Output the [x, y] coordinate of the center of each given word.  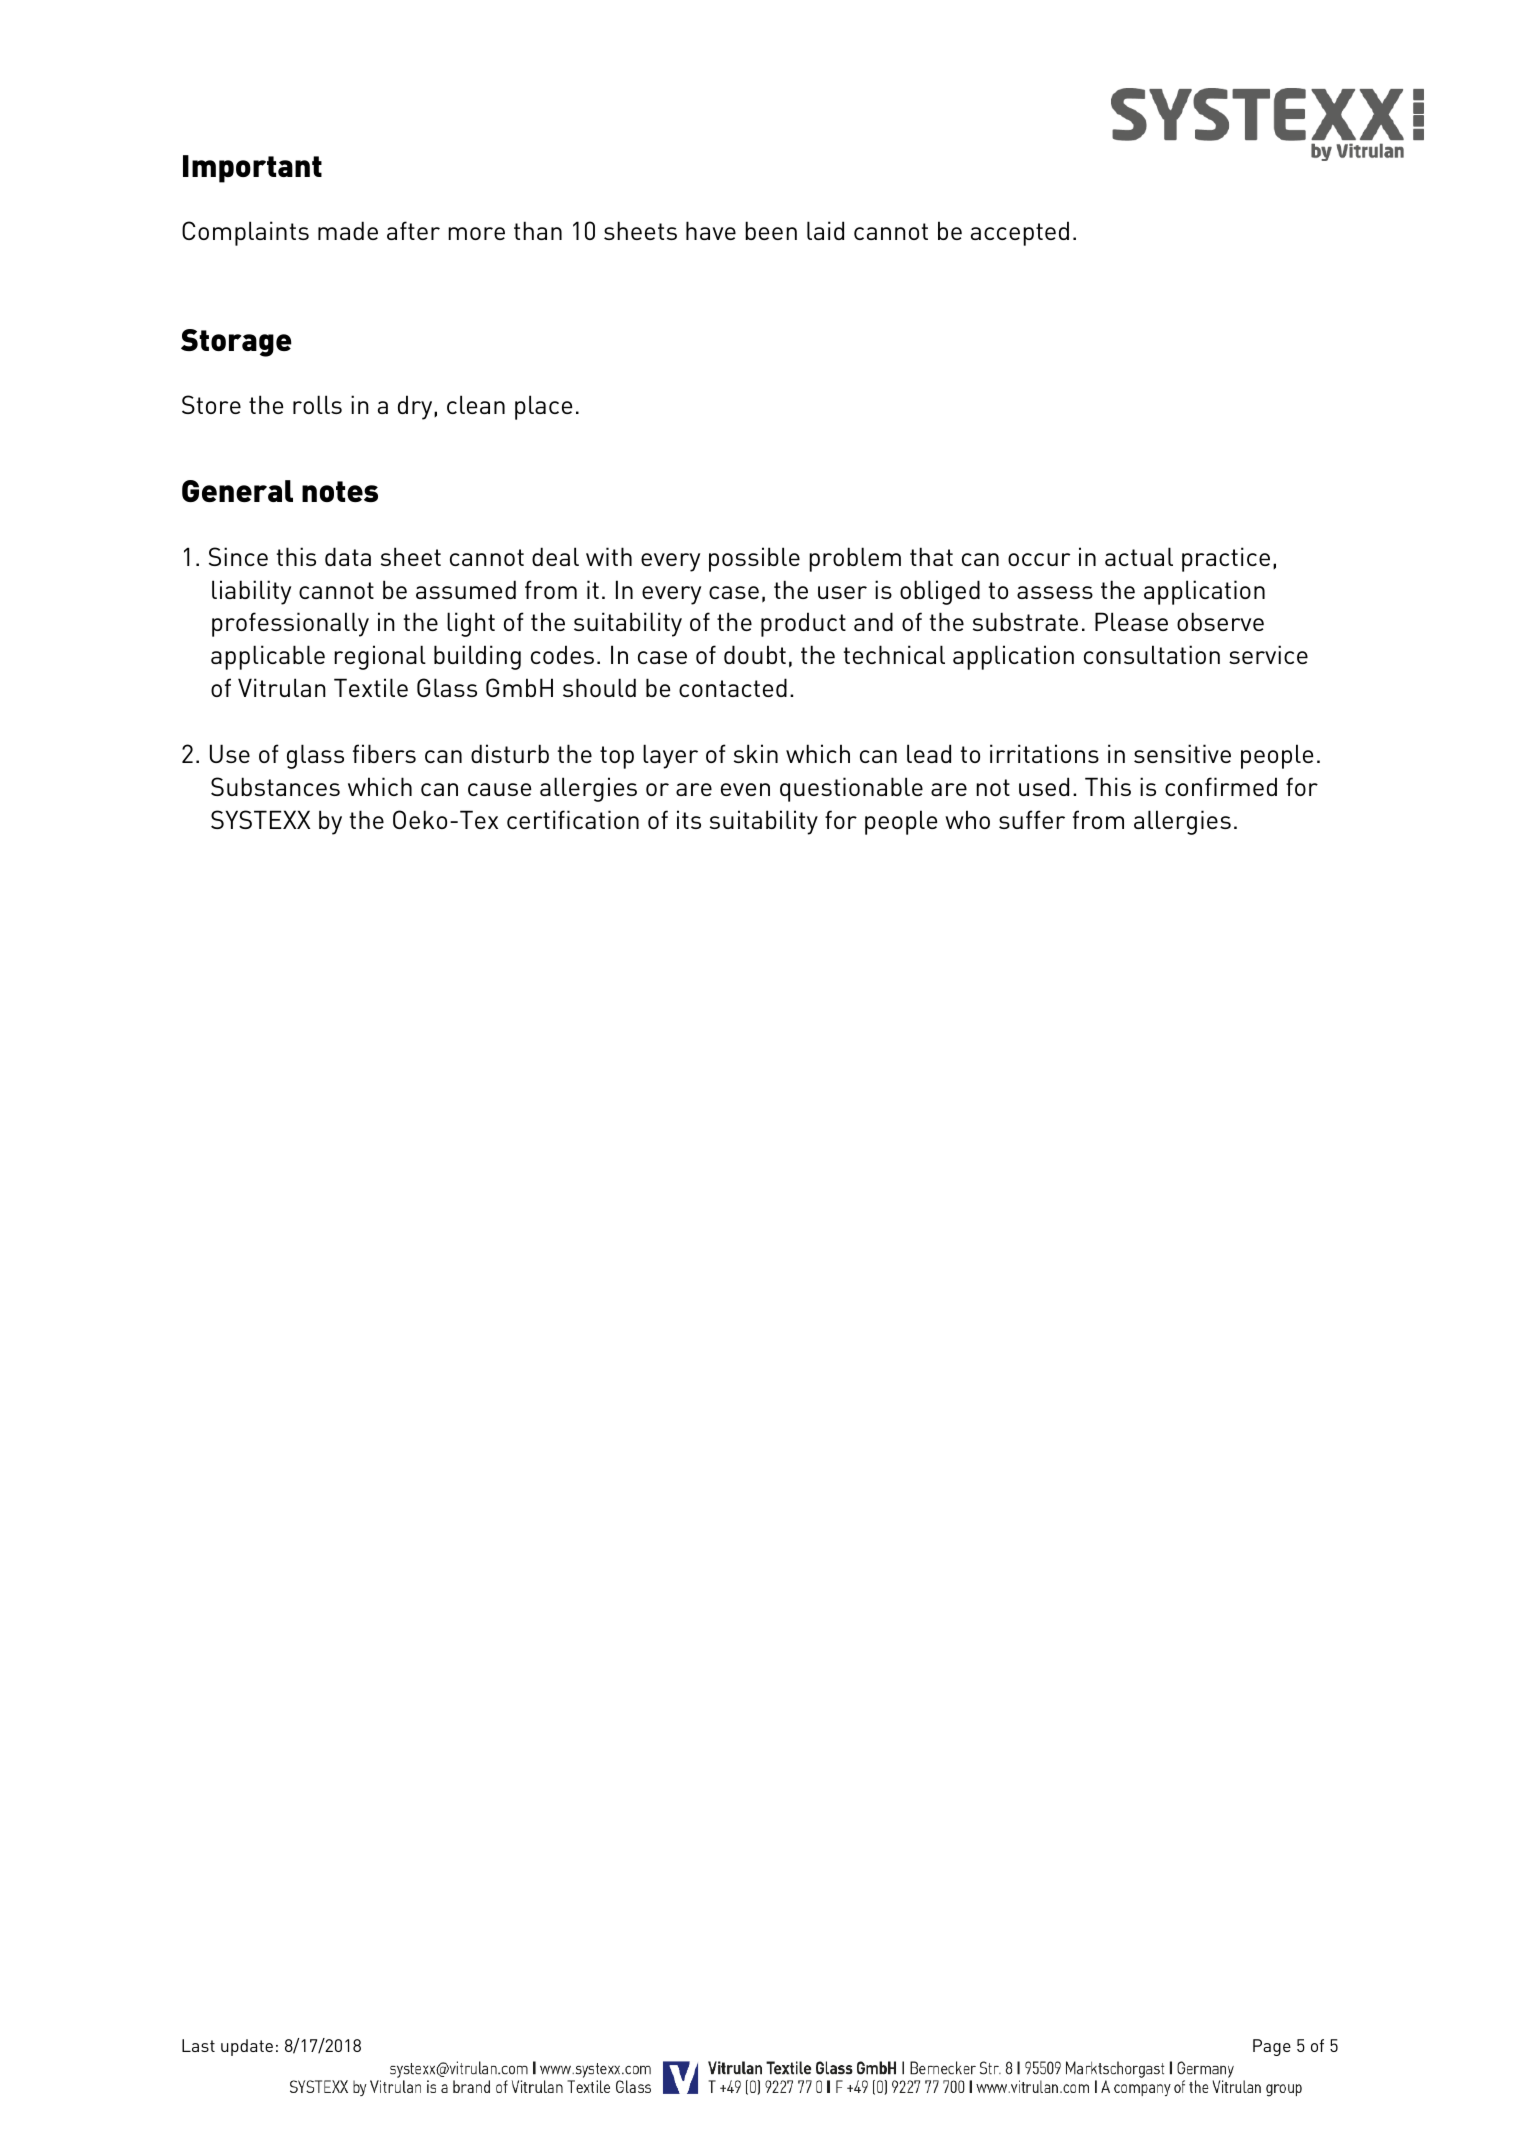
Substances [275, 786]
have [711, 230]
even [745, 789]
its [689, 819]
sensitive [1182, 753]
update [247, 2047]
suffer [1032, 819]
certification [573, 819]
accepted [1020, 233]
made [348, 230]
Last [198, 2045]
